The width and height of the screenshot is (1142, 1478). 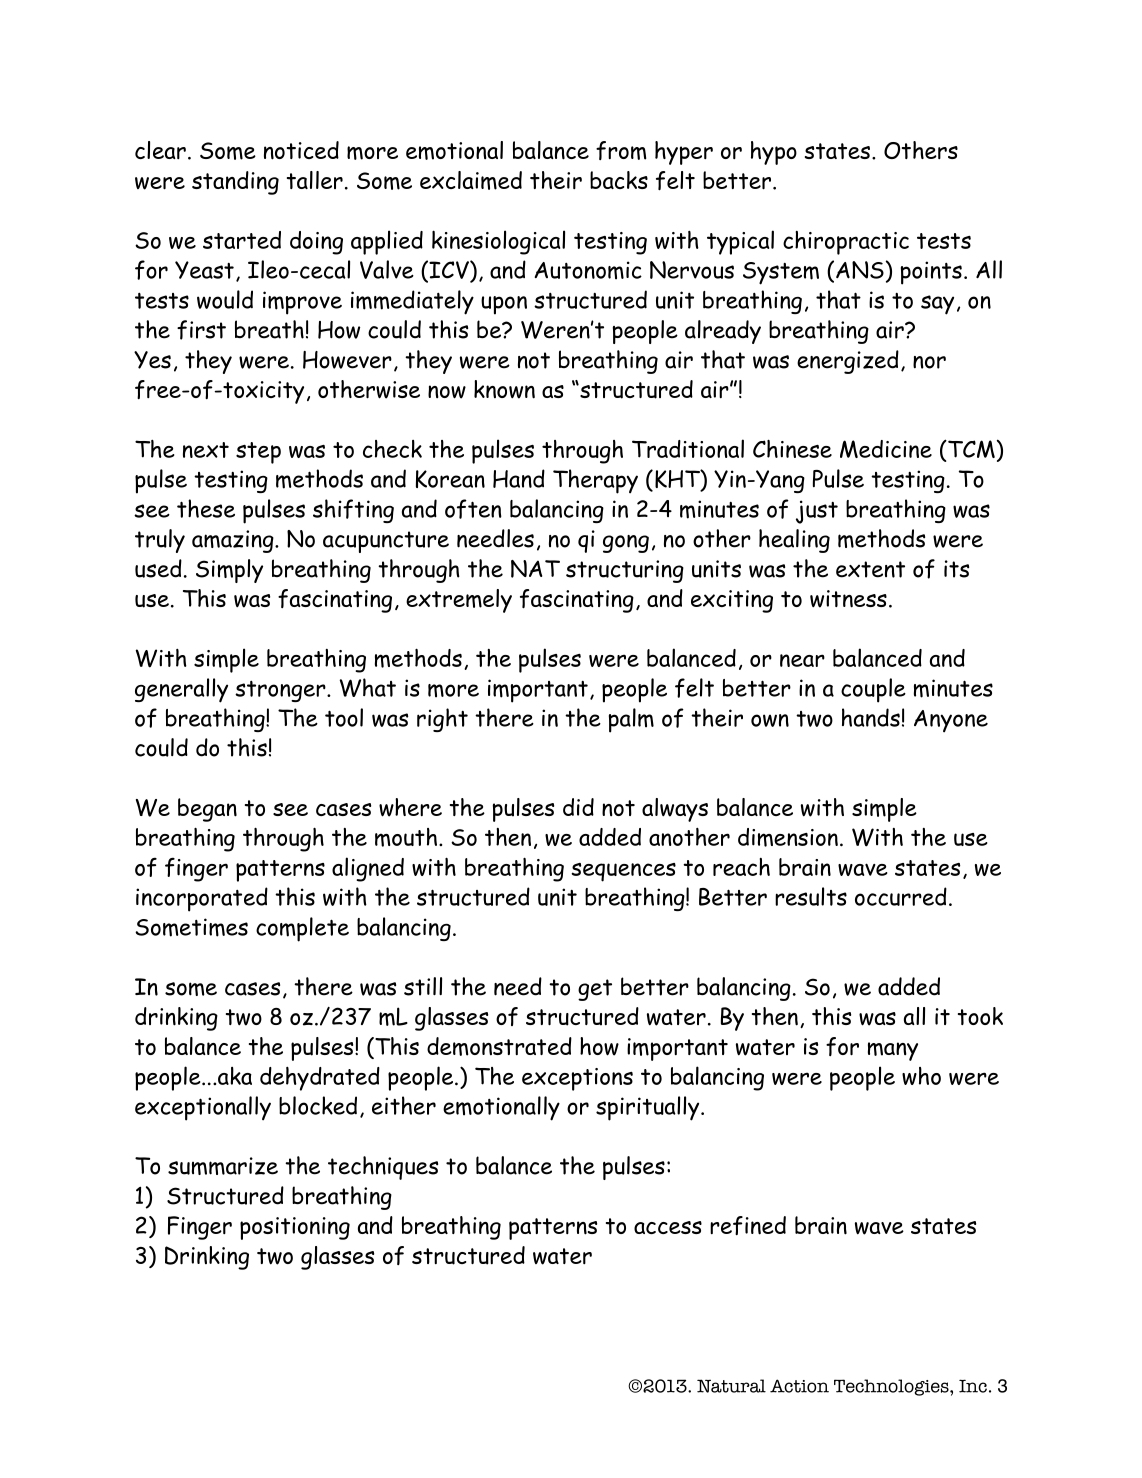 I want to click on backs, so click(x=619, y=180).
